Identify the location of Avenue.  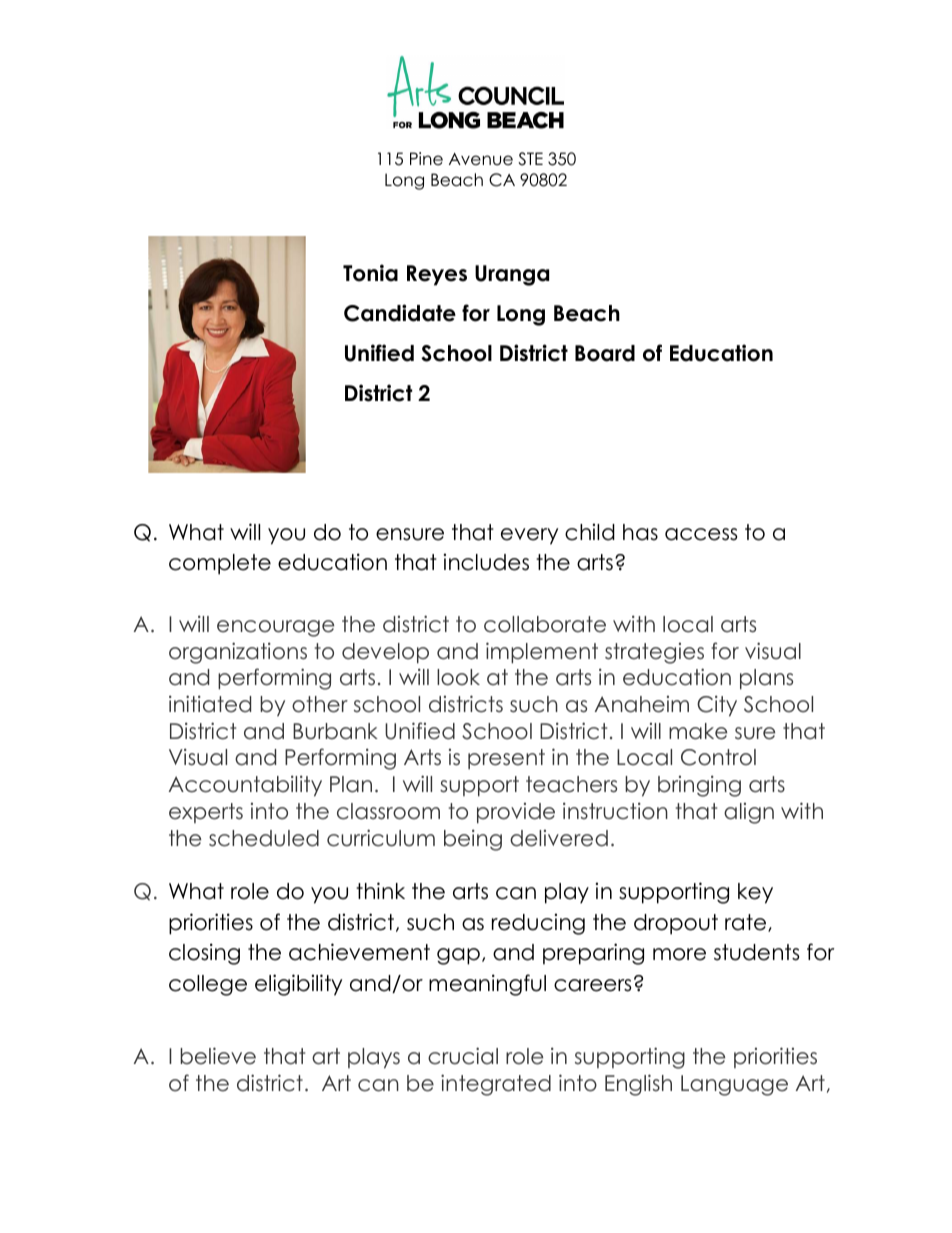
(481, 159).
